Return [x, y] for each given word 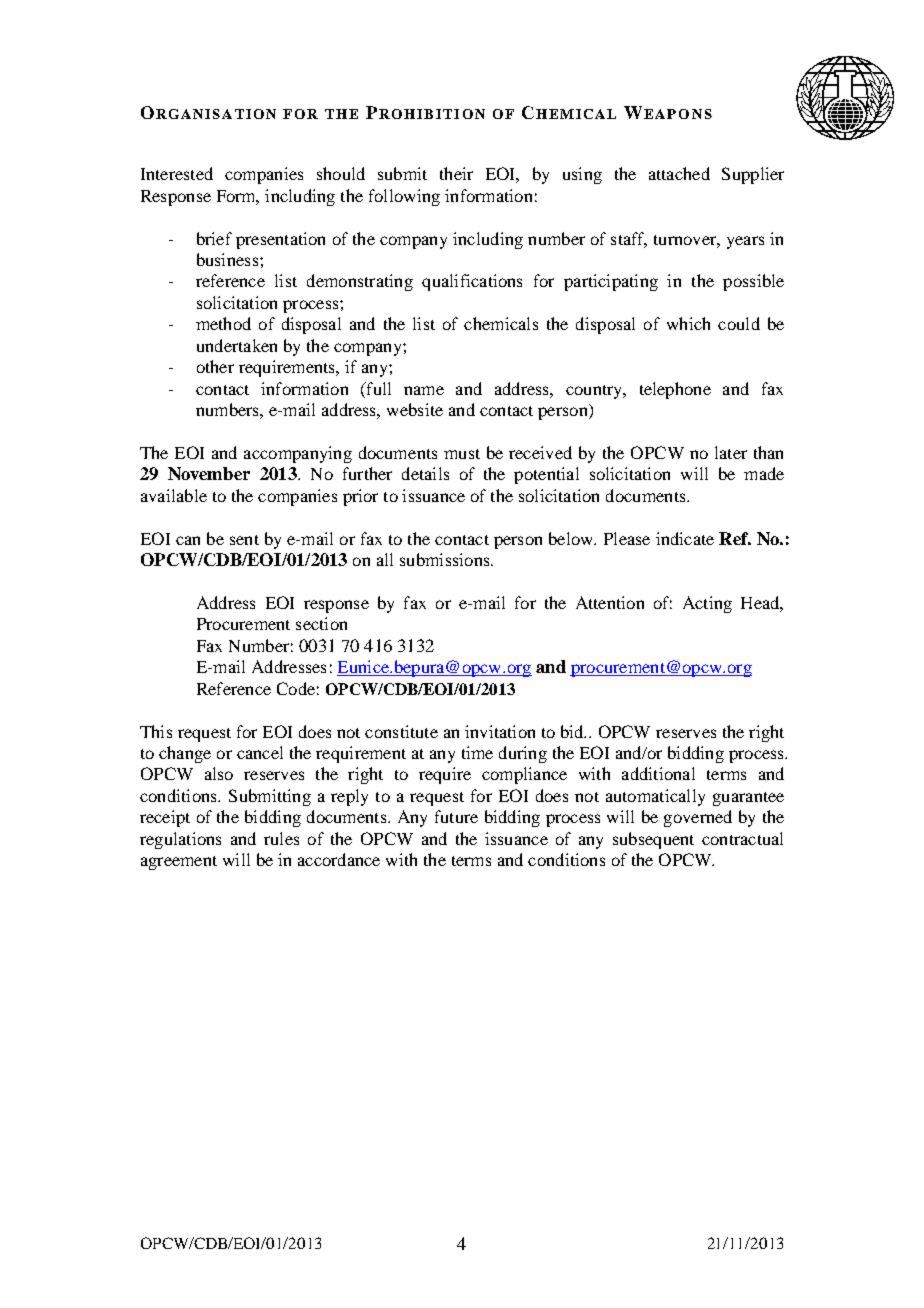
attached [679, 173]
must [462, 454]
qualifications [472, 282]
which [688, 323]
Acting [707, 604]
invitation [500, 731]
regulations [180, 840]
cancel [260, 752]
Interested [177, 173]
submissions [446, 559]
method [223, 323]
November [209, 473]
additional [658, 773]
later [731, 452]
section [321, 623]
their [456, 173]
